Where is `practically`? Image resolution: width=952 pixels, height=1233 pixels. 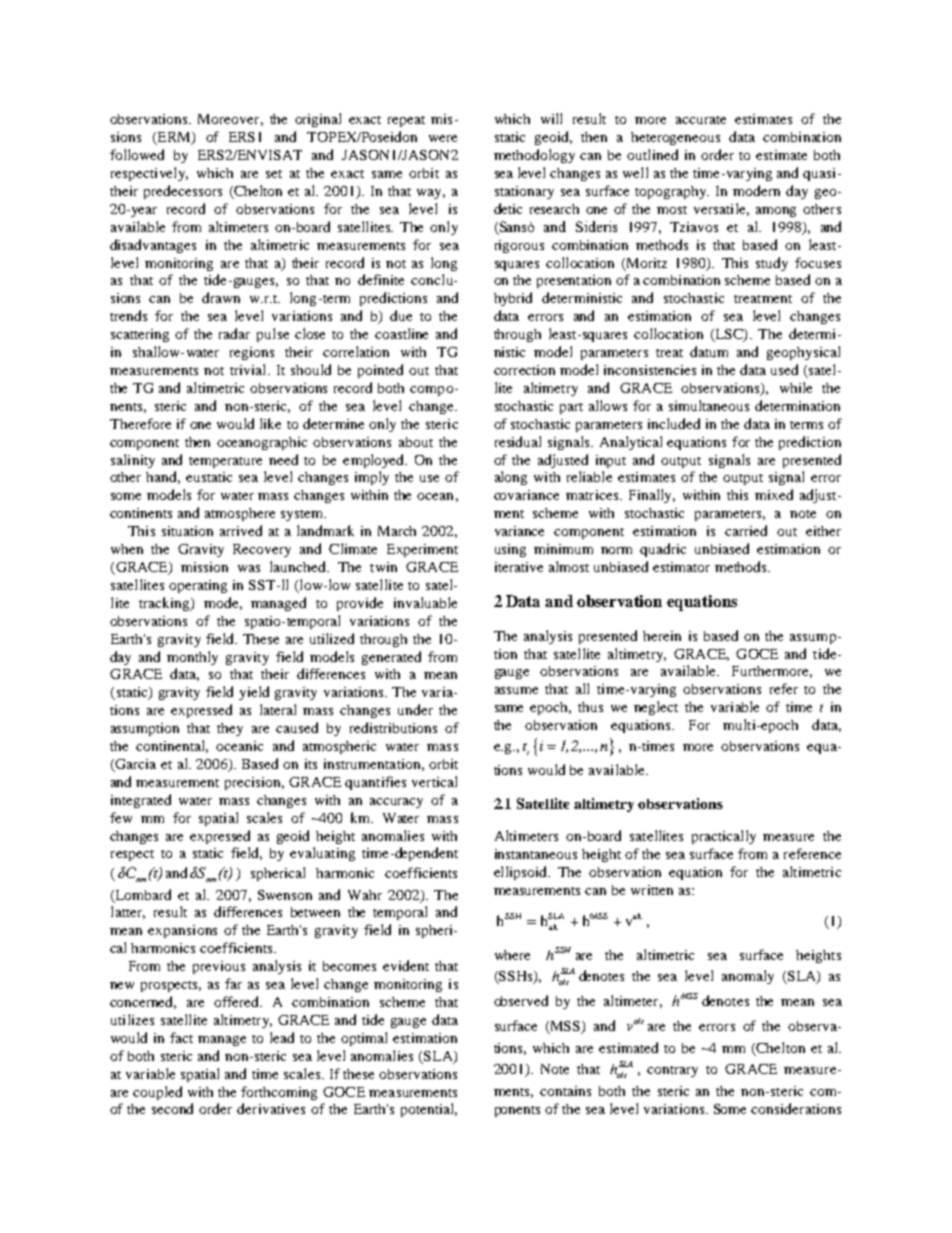 practically is located at coordinates (724, 837).
